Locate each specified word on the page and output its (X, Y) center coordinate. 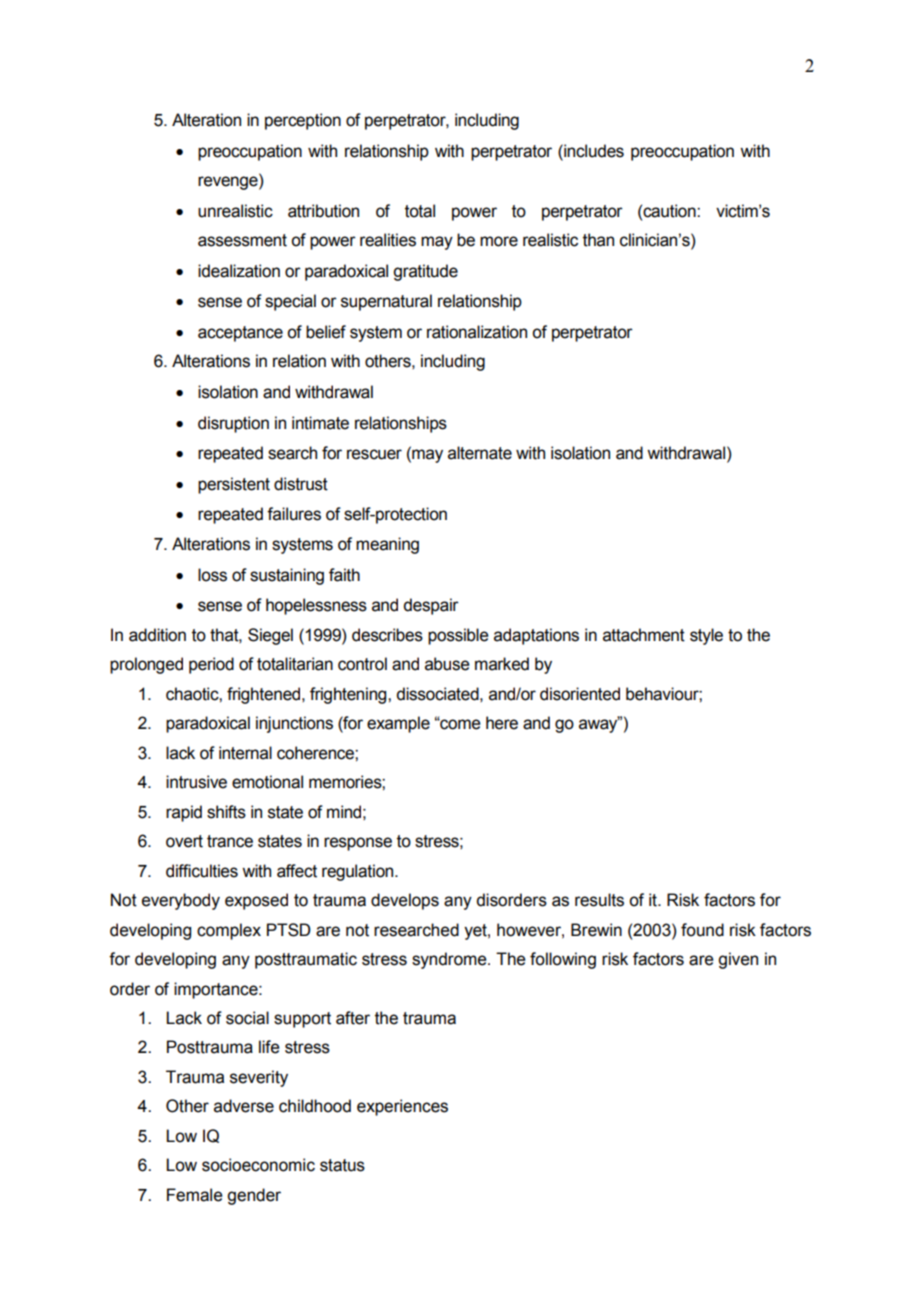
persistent (234, 485)
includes (593, 151)
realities (388, 240)
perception (303, 121)
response (358, 844)
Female (195, 1195)
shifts (226, 812)
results (599, 900)
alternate (480, 453)
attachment (644, 635)
